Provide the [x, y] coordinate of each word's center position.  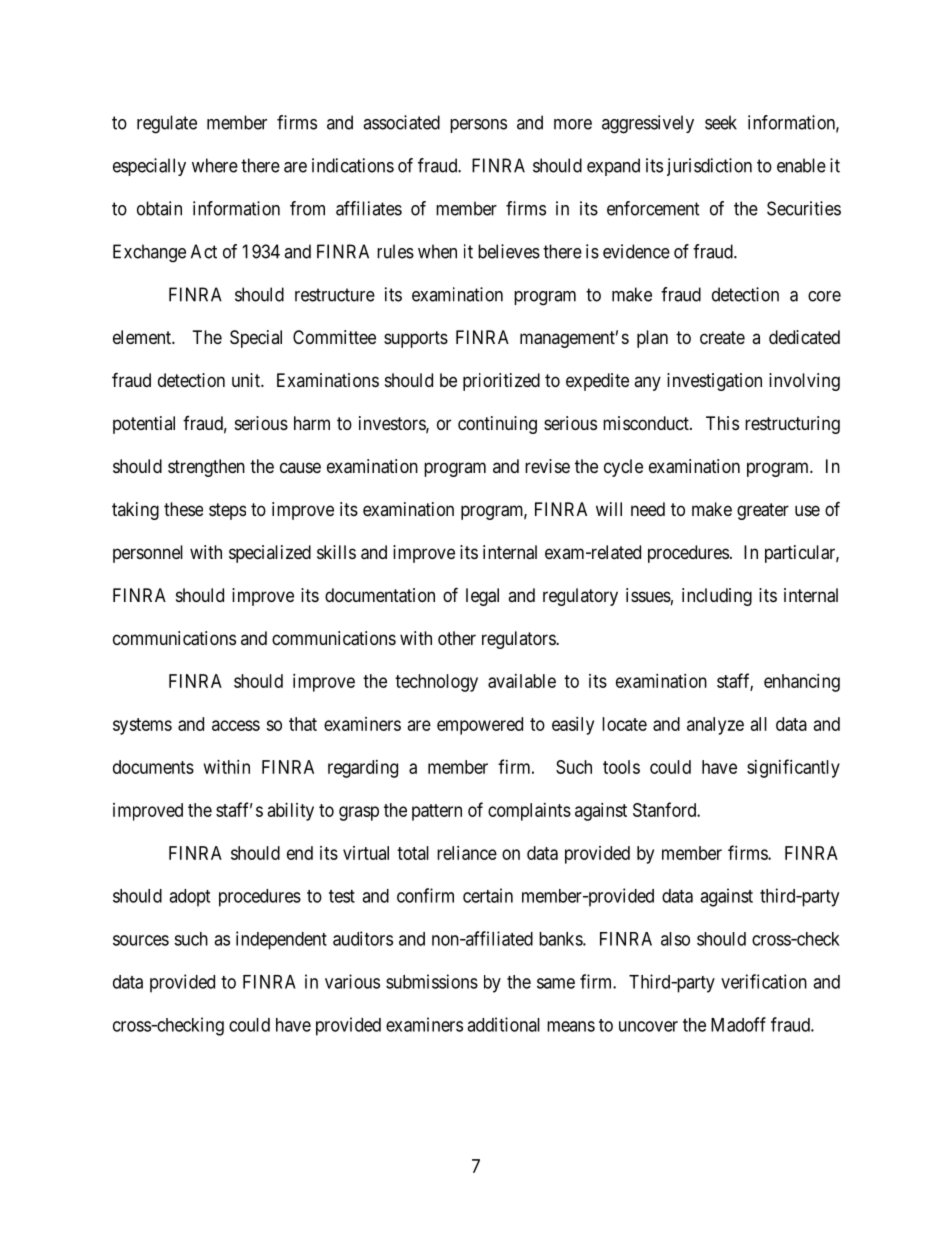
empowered [480, 726]
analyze [715, 726]
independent [281, 940]
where [215, 165]
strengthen [206, 468]
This [722, 423]
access [236, 725]
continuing [497, 425]
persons [478, 126]
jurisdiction [709, 167]
